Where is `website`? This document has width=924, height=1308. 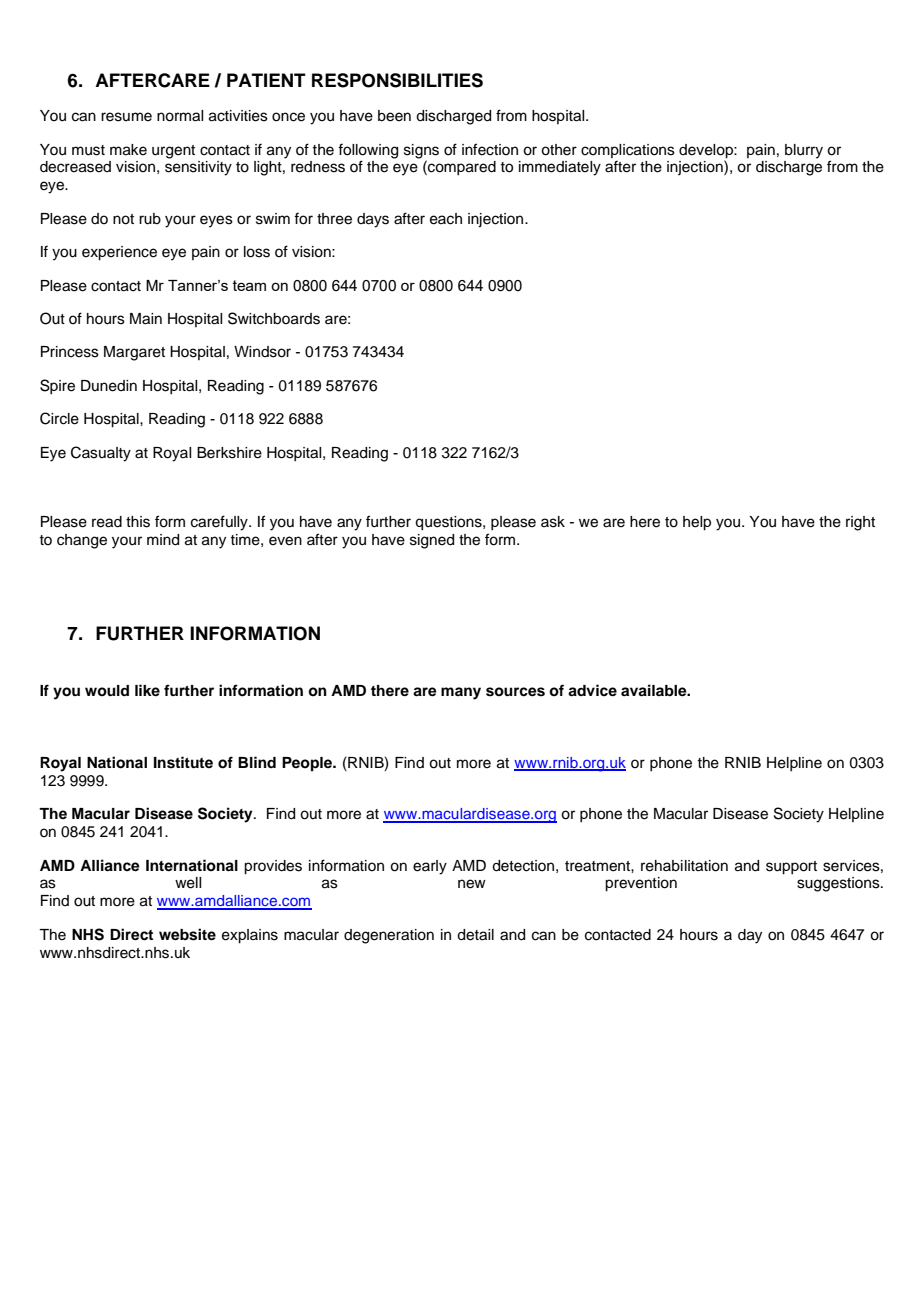 website is located at coordinates (187, 934).
